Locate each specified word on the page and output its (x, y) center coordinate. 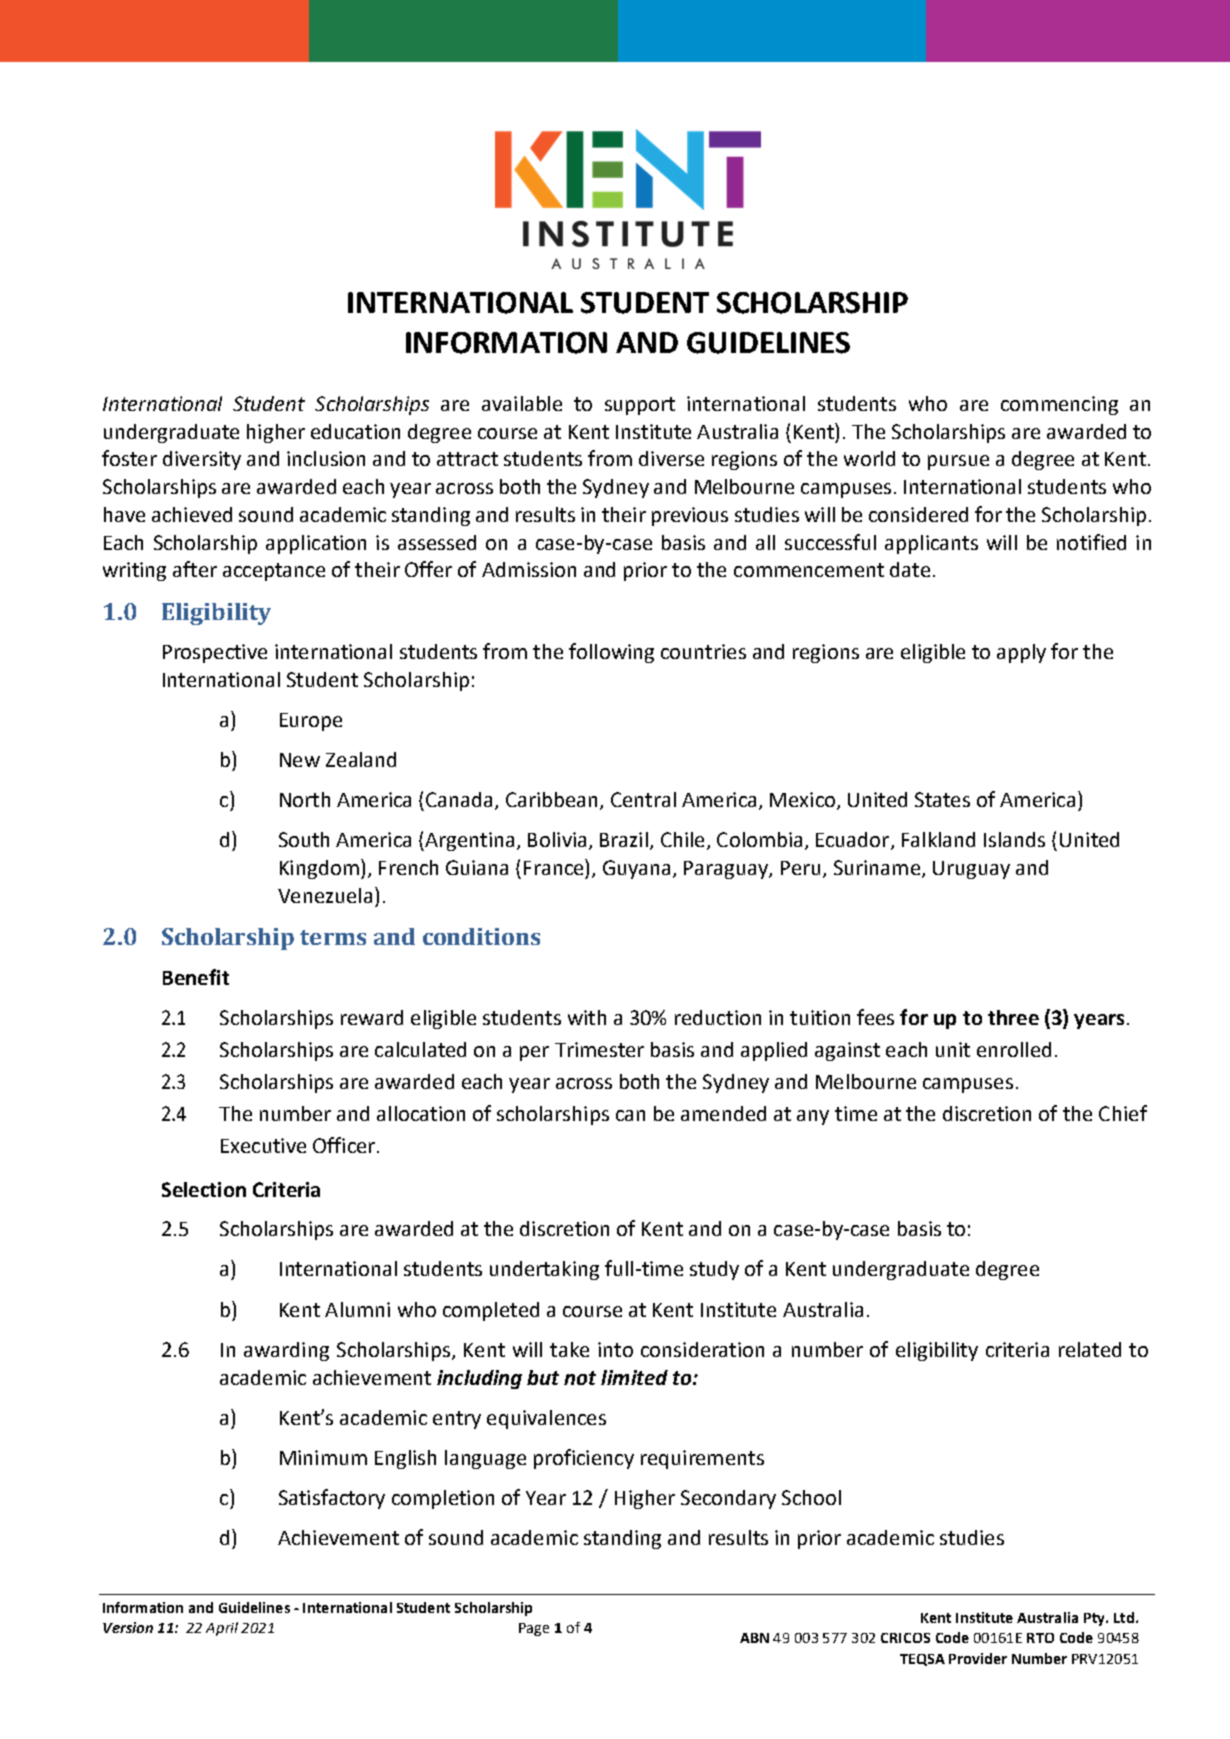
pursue (958, 462)
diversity (202, 460)
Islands (1014, 839)
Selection (204, 1189)
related (1090, 1349)
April (222, 1629)
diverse (671, 458)
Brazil (624, 839)
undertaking (544, 1270)
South (304, 839)
